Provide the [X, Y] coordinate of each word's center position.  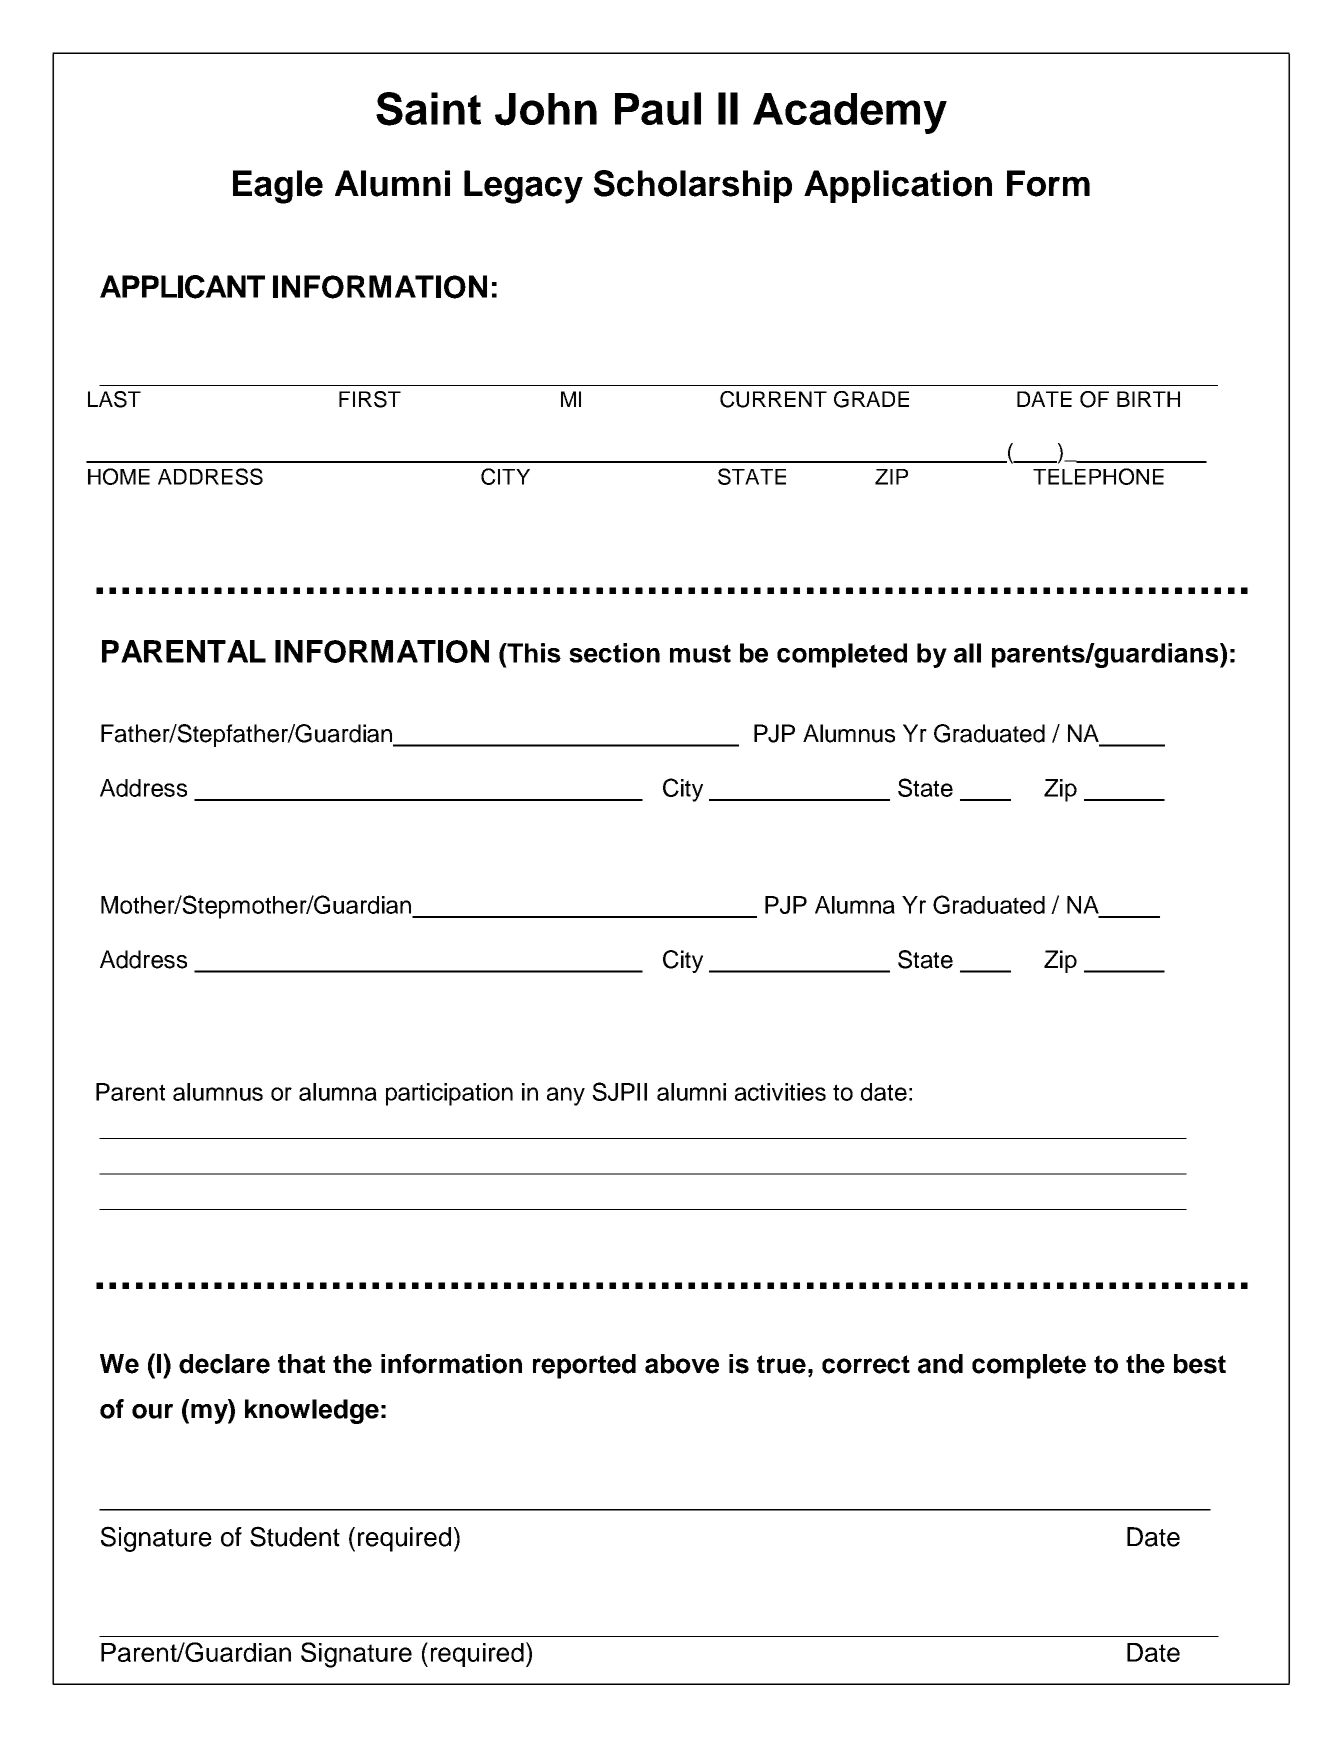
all [967, 653]
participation [449, 1094]
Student [295, 1536]
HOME [119, 476]
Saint [428, 109]
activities [780, 1092]
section [614, 653]
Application [898, 186]
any [566, 1096]
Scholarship [693, 186]
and [940, 1364]
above [682, 1364]
